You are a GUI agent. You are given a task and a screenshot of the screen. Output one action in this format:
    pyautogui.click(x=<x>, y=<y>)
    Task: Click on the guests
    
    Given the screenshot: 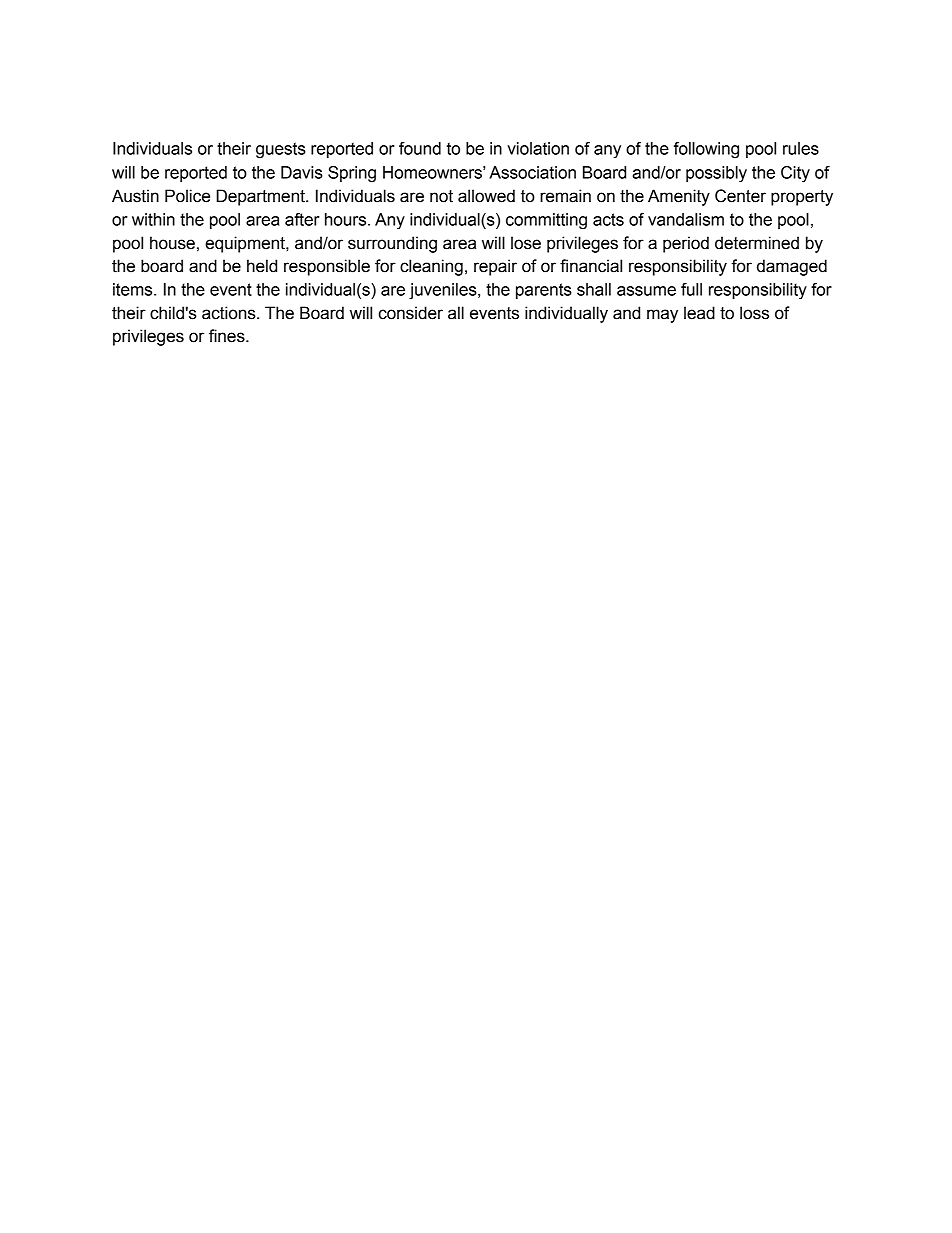 What is the action you would take?
    pyautogui.click(x=281, y=150)
